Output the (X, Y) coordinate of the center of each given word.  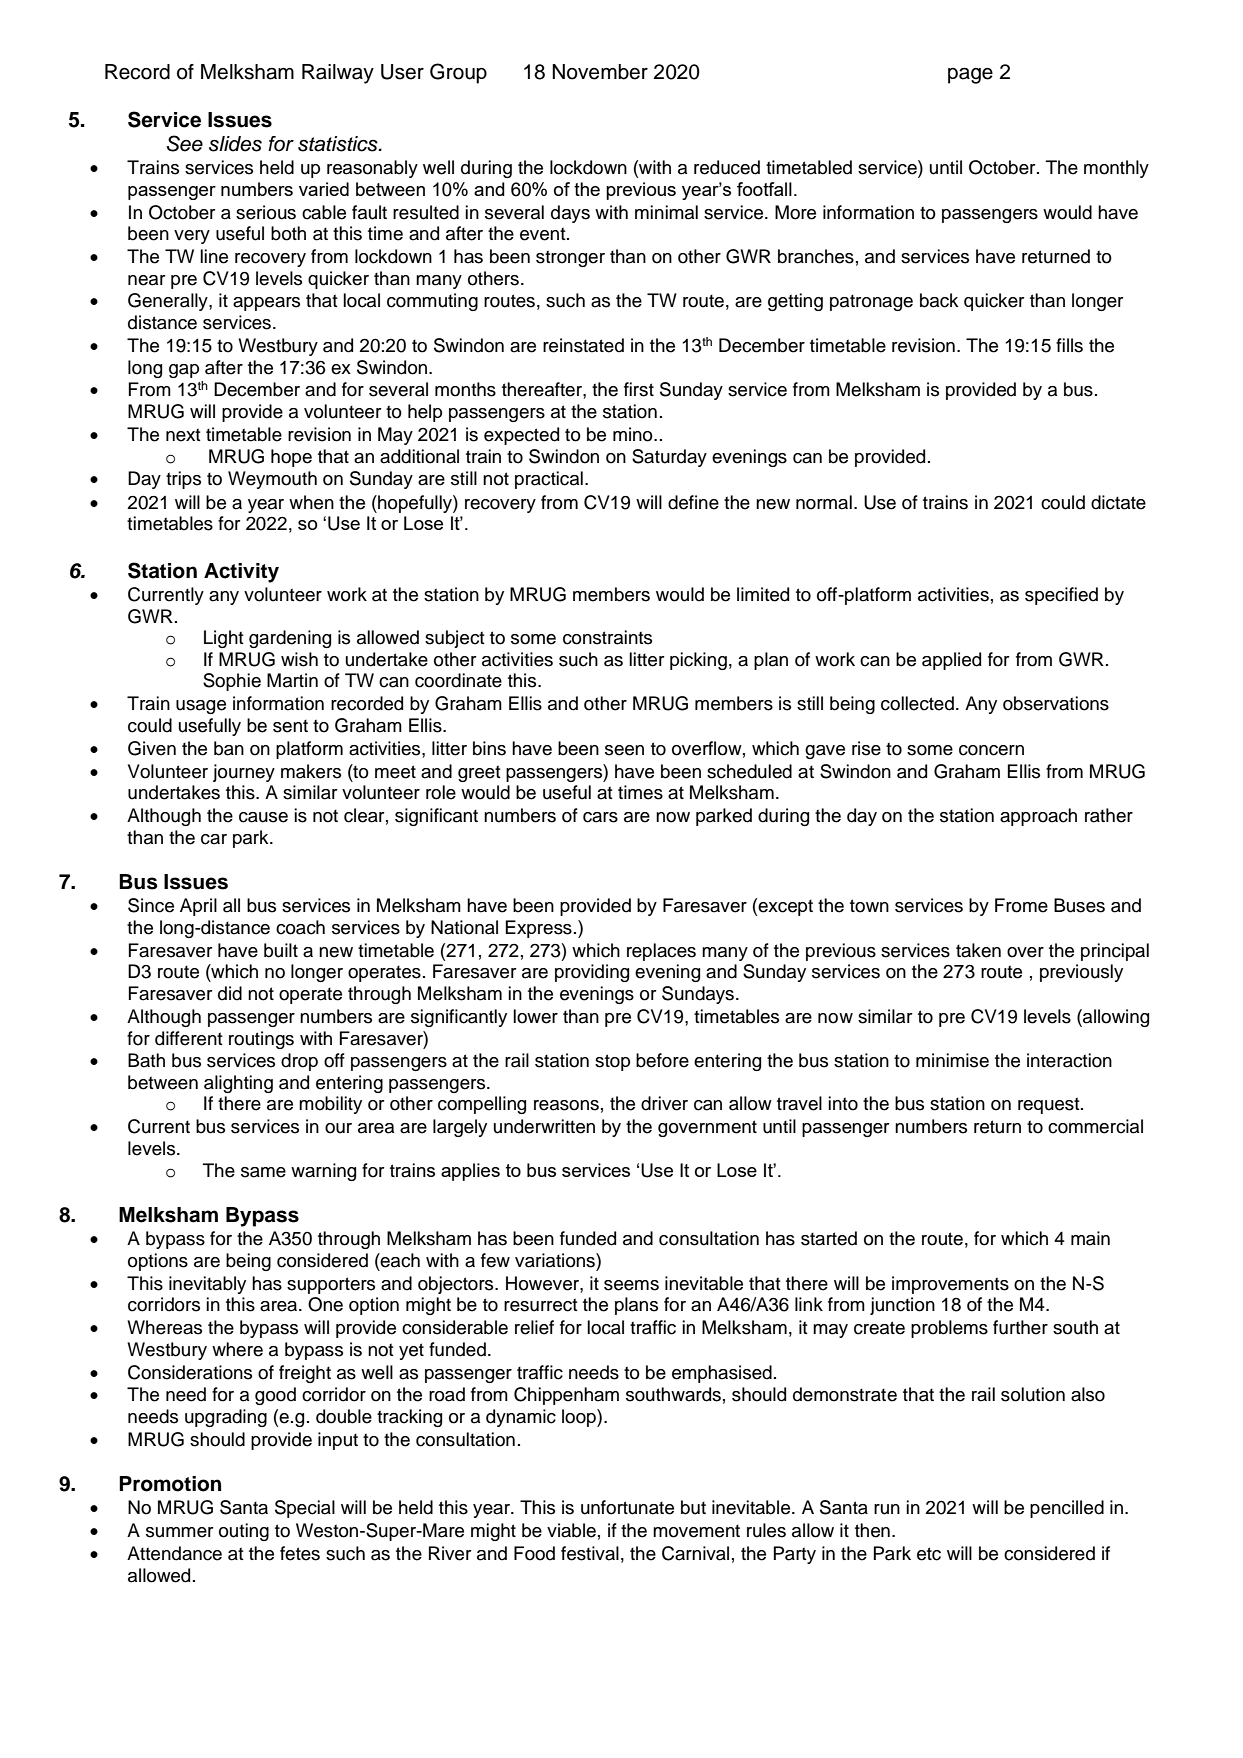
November (600, 72)
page (970, 75)
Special (305, 1509)
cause (263, 817)
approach (1038, 817)
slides (235, 144)
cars (600, 817)
